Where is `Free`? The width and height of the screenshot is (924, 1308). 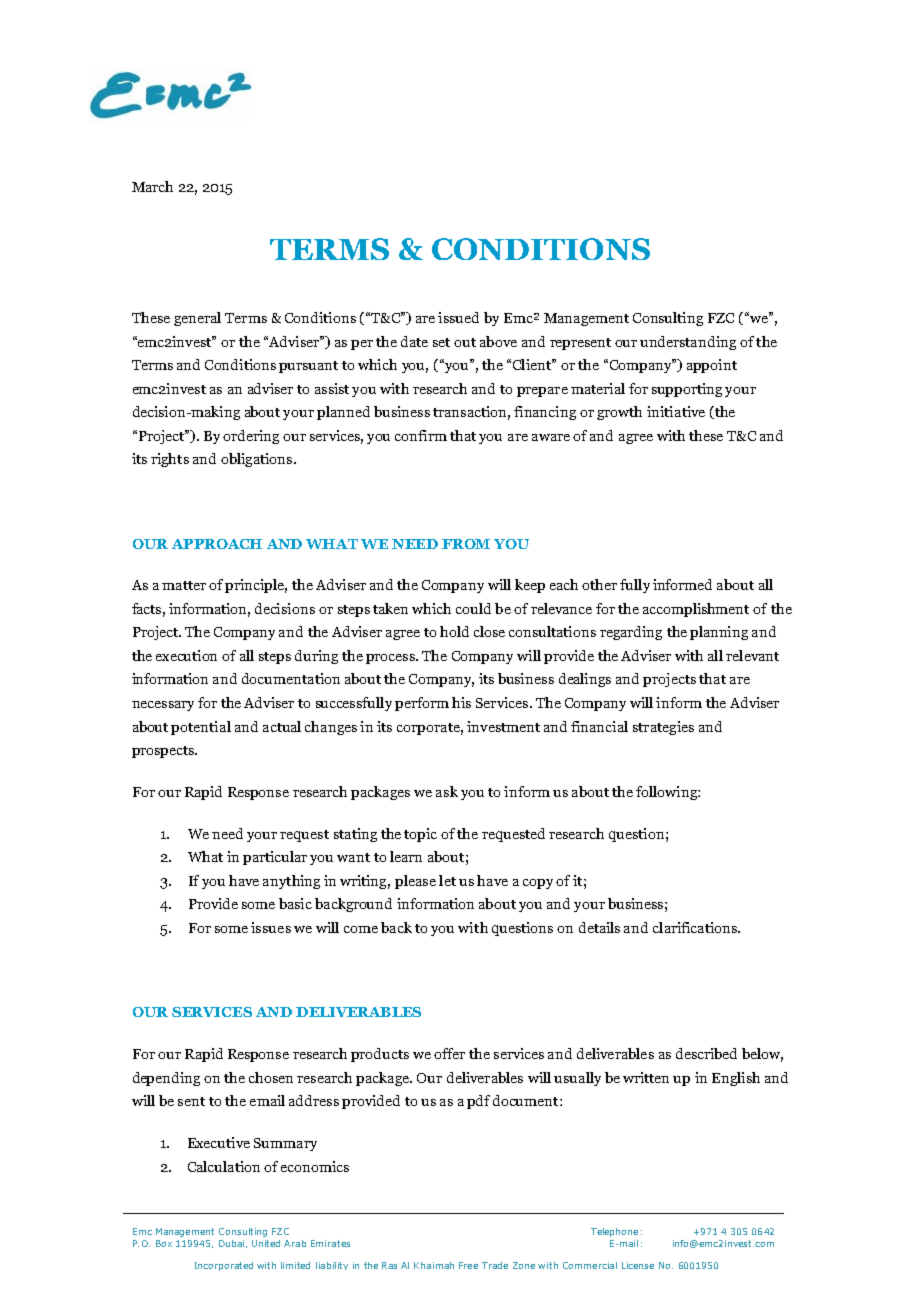 Free is located at coordinates (468, 1265).
